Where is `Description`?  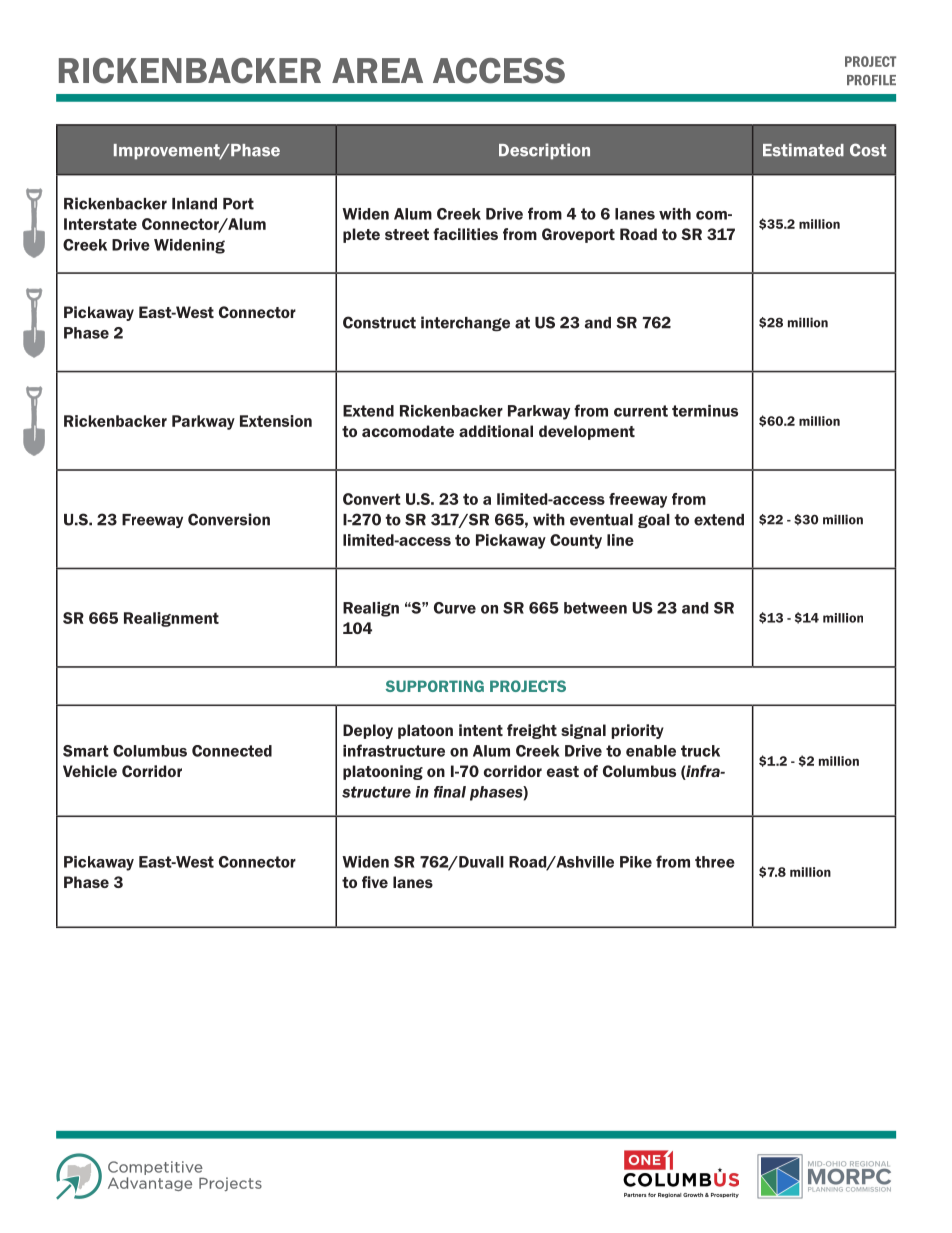 Description is located at coordinates (544, 151).
